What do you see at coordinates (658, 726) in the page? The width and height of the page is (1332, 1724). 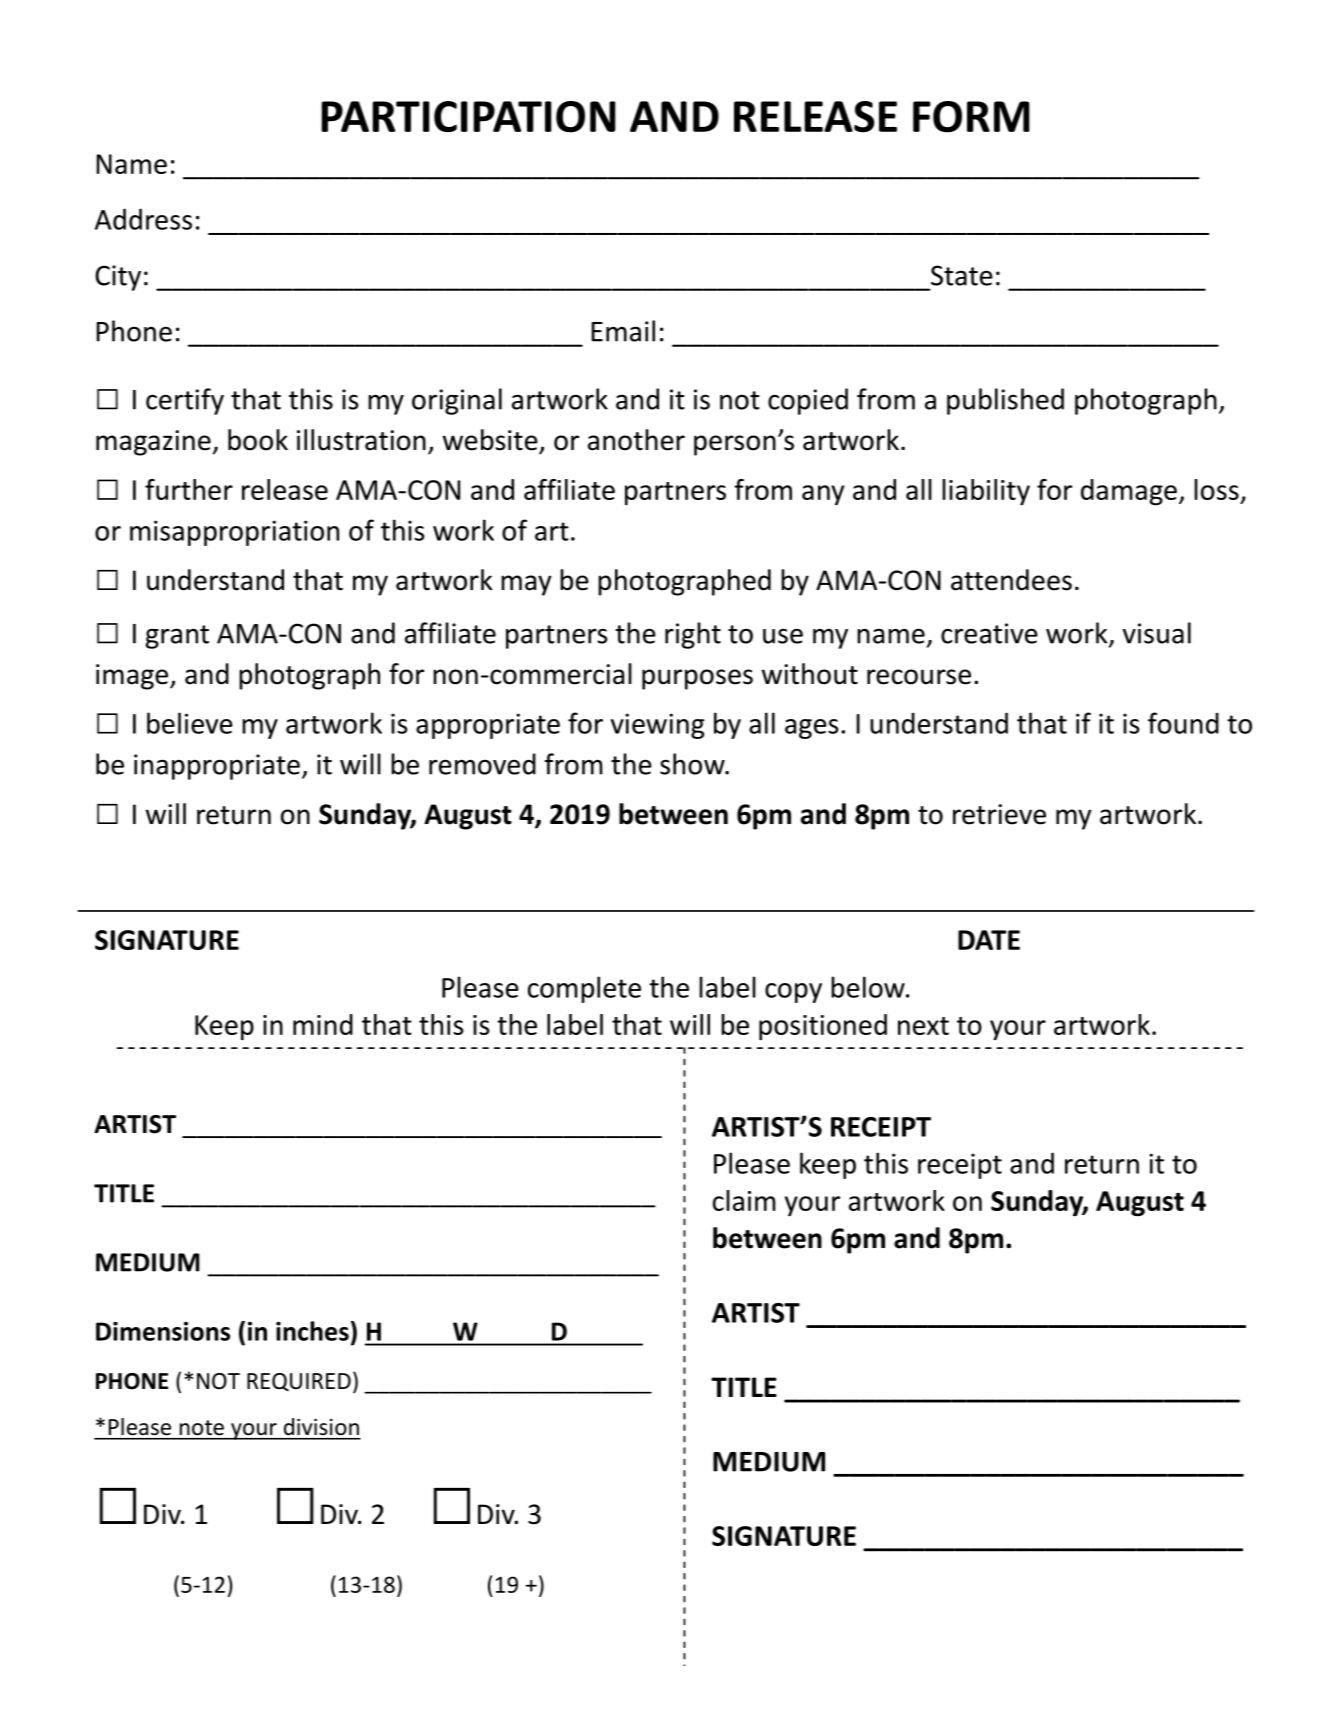 I see `viewing` at bounding box center [658, 726].
